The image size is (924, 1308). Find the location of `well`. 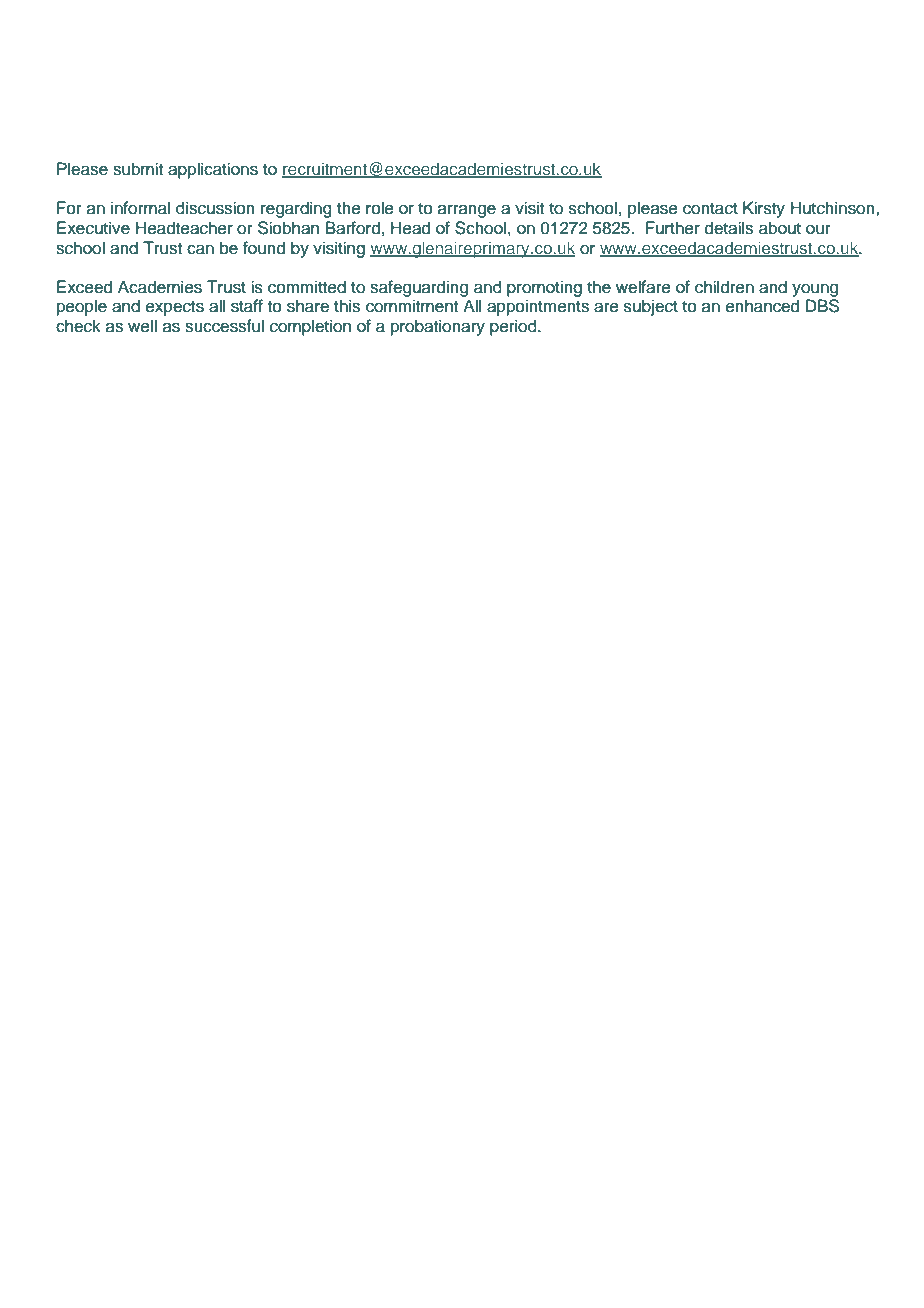

well is located at coordinates (142, 326).
